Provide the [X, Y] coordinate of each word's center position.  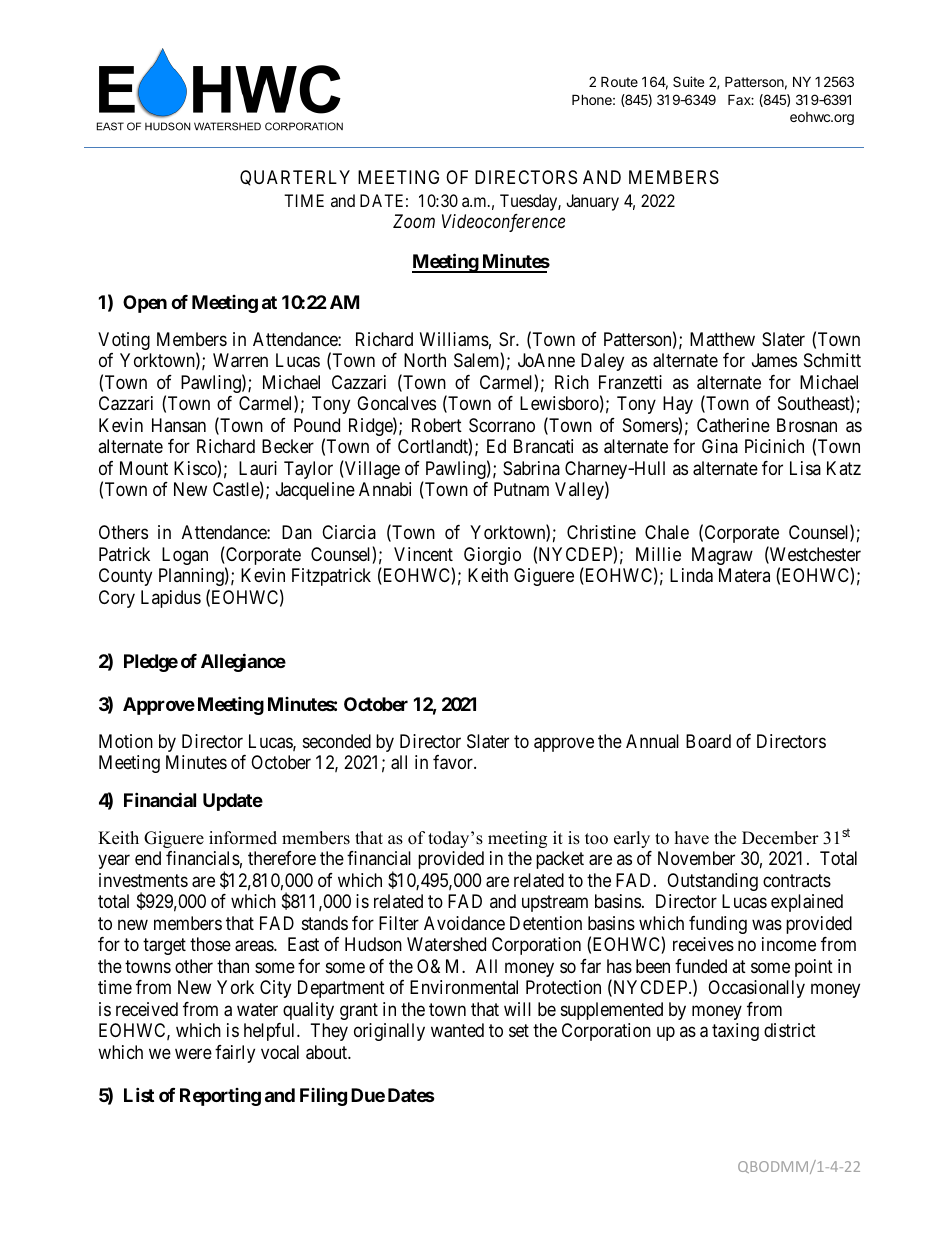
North [425, 360]
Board [708, 741]
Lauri [258, 468]
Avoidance [464, 923]
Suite [688, 81]
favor [454, 762]
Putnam [521, 489]
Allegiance [243, 662]
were [193, 1053]
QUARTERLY [295, 178]
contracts [797, 880]
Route [619, 81]
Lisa [805, 468]
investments [143, 880]
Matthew [722, 339]
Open [145, 304]
